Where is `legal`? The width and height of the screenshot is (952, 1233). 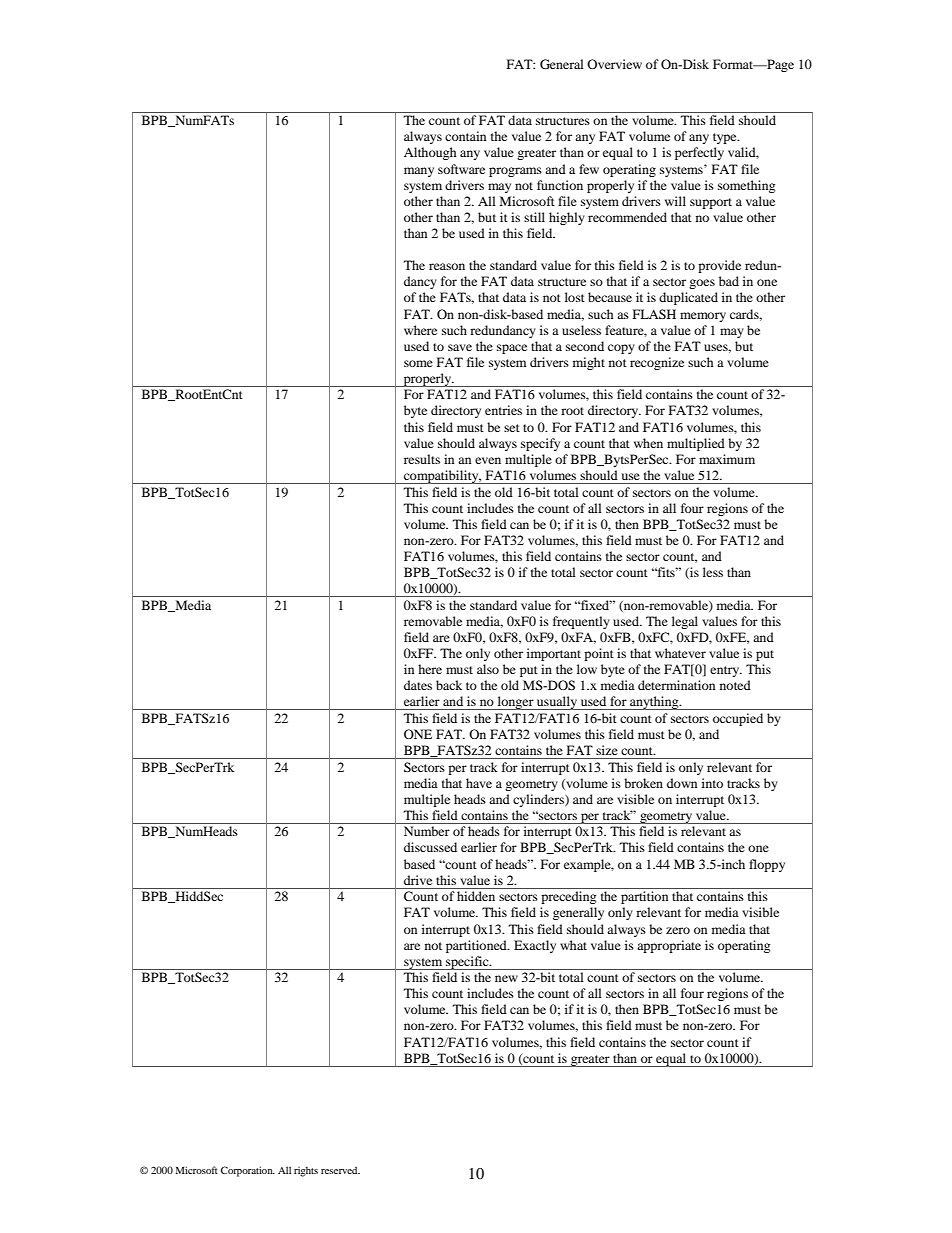 legal is located at coordinates (685, 622).
